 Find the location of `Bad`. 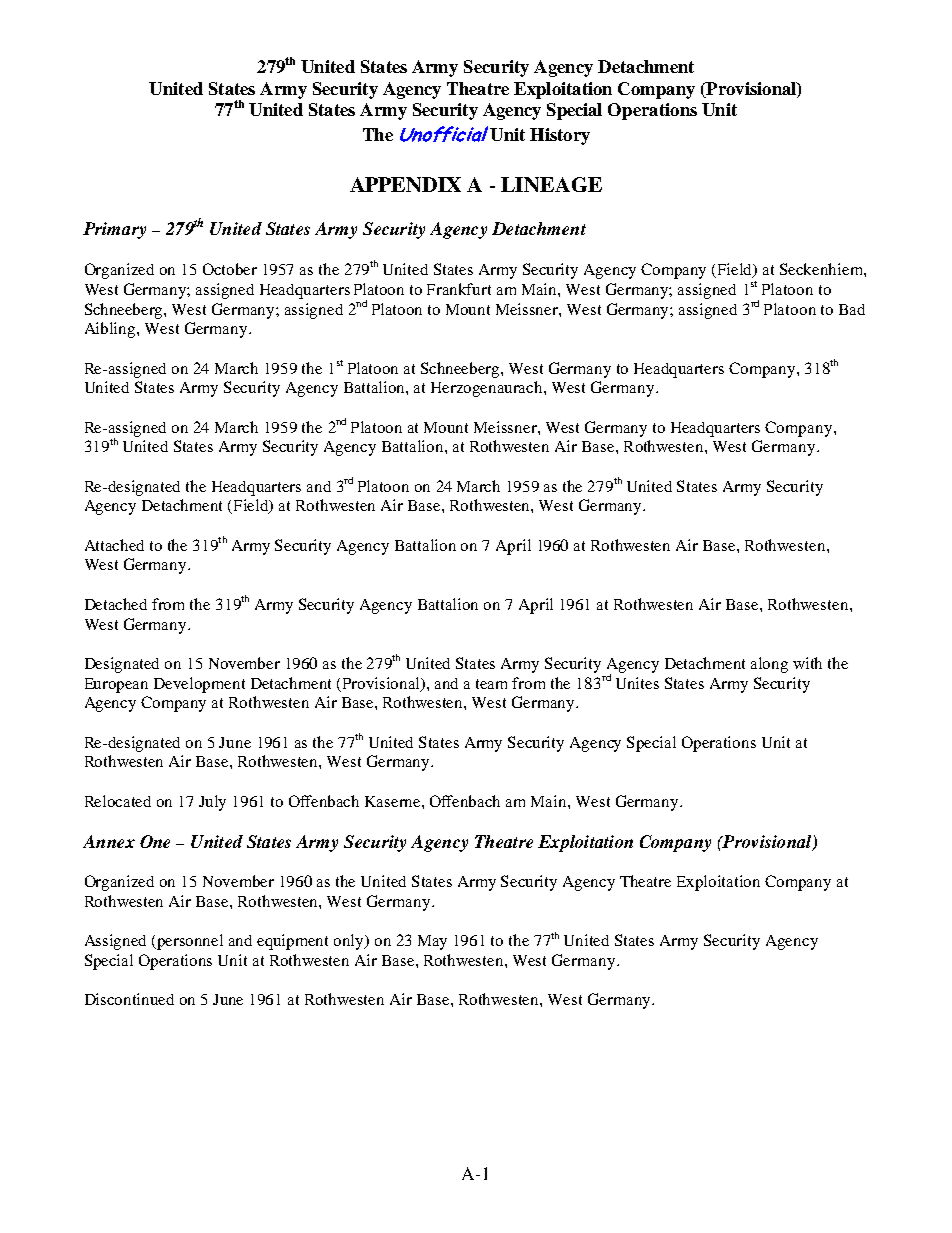

Bad is located at coordinates (852, 309).
